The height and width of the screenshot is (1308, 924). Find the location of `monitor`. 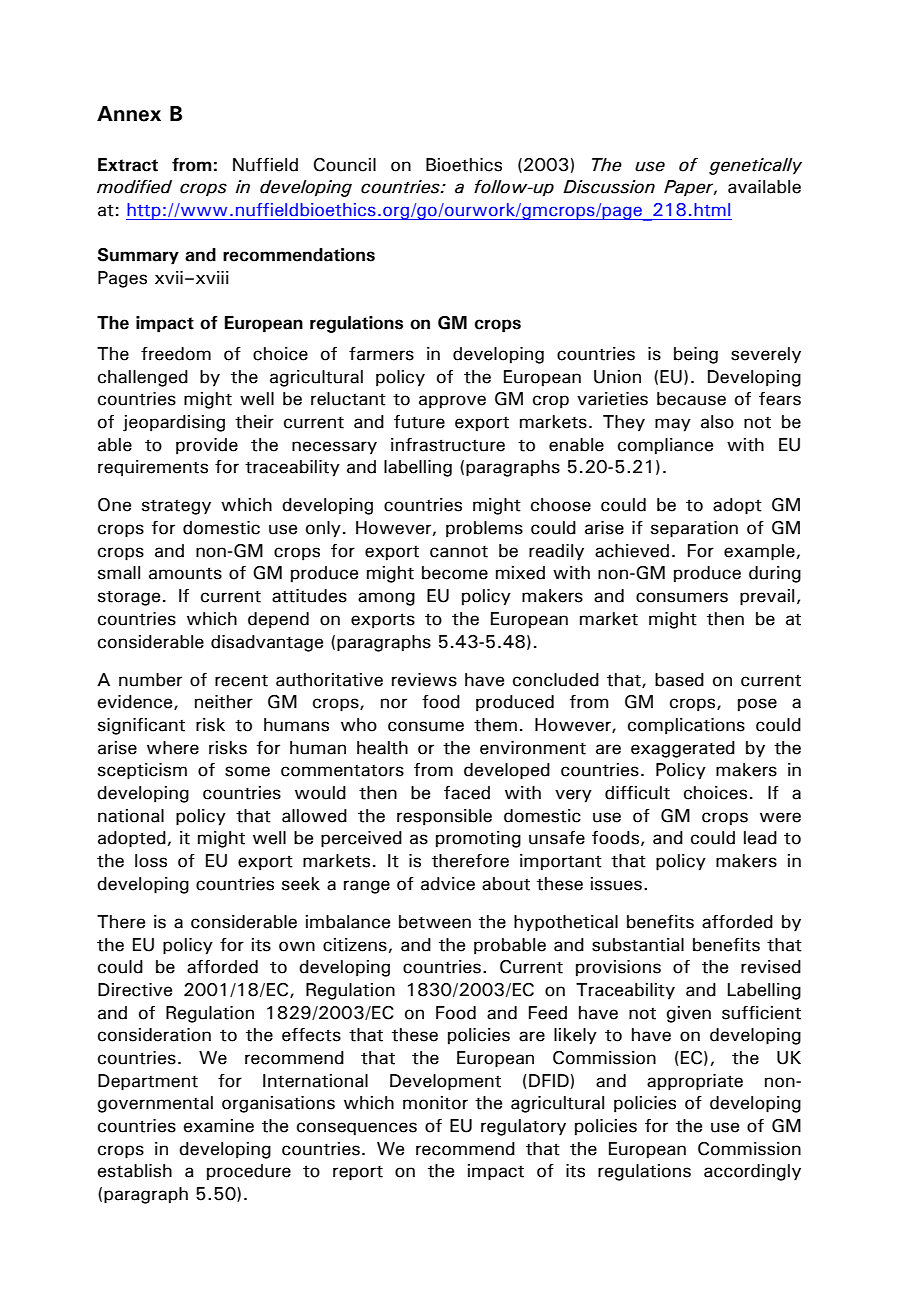

monitor is located at coordinates (435, 1103).
